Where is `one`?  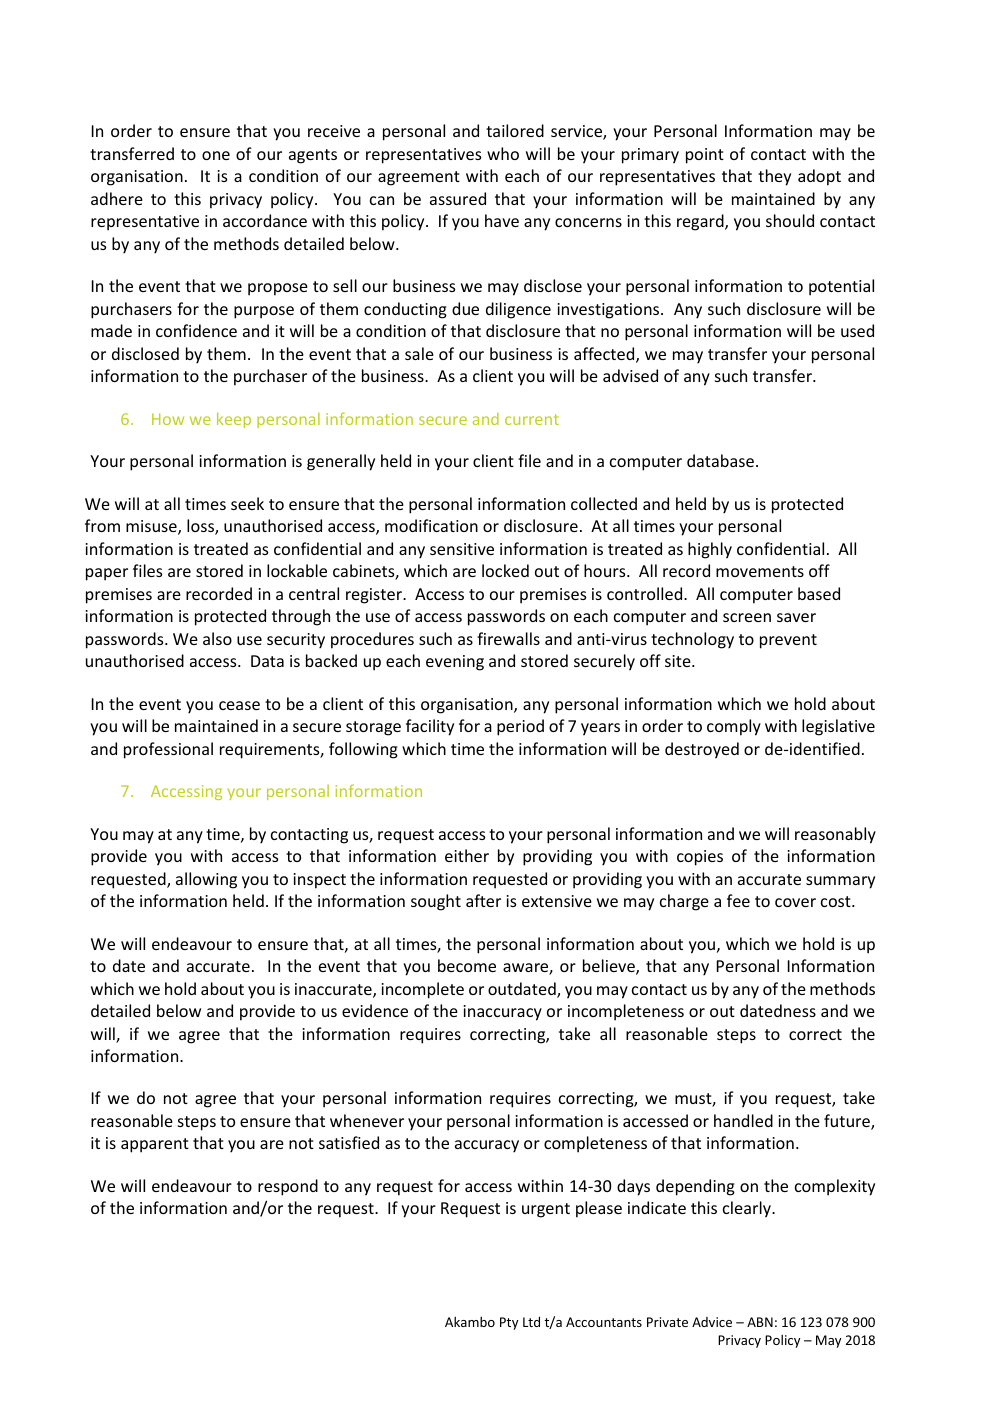
one is located at coordinates (216, 155).
